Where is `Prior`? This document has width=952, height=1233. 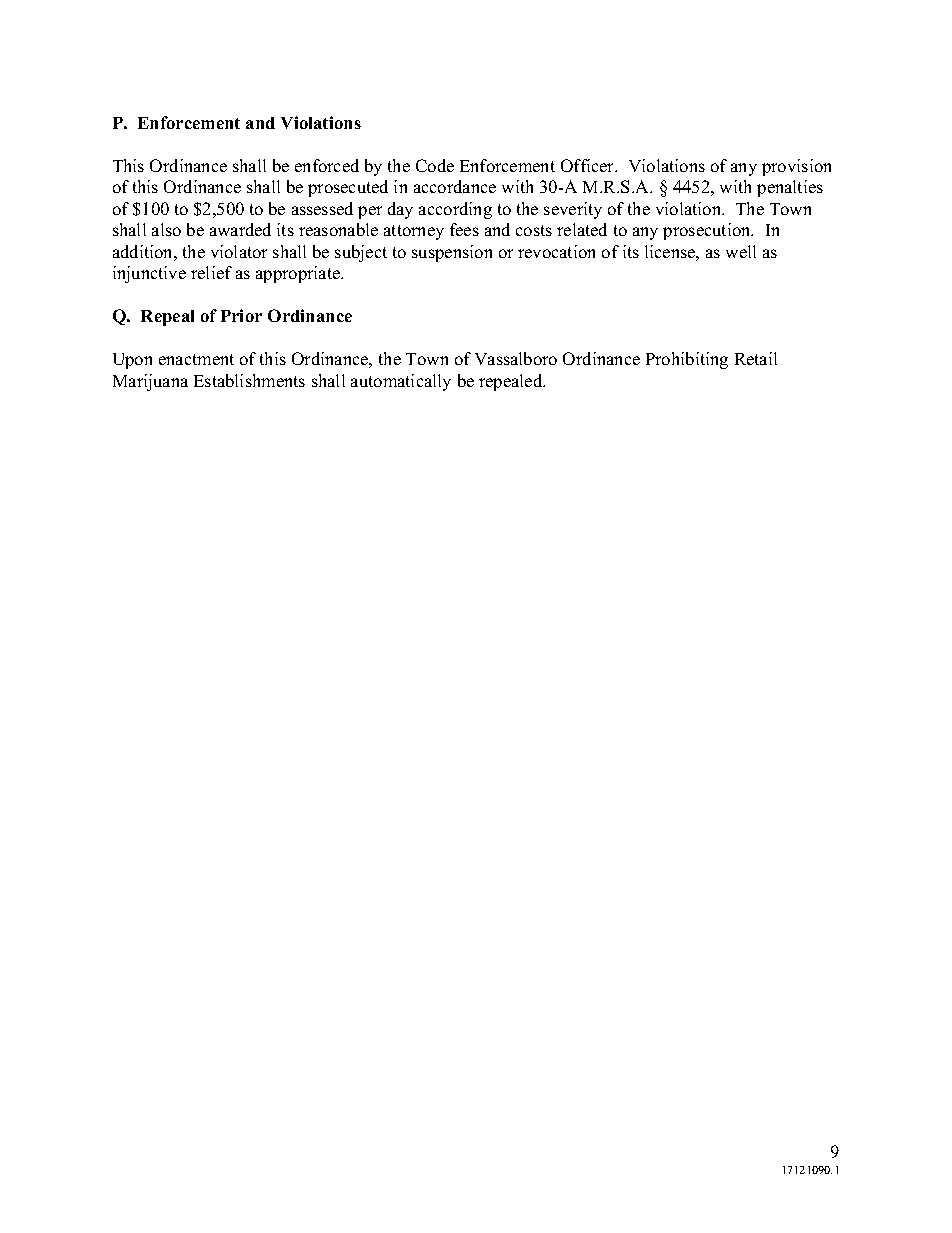
Prior is located at coordinates (241, 315).
